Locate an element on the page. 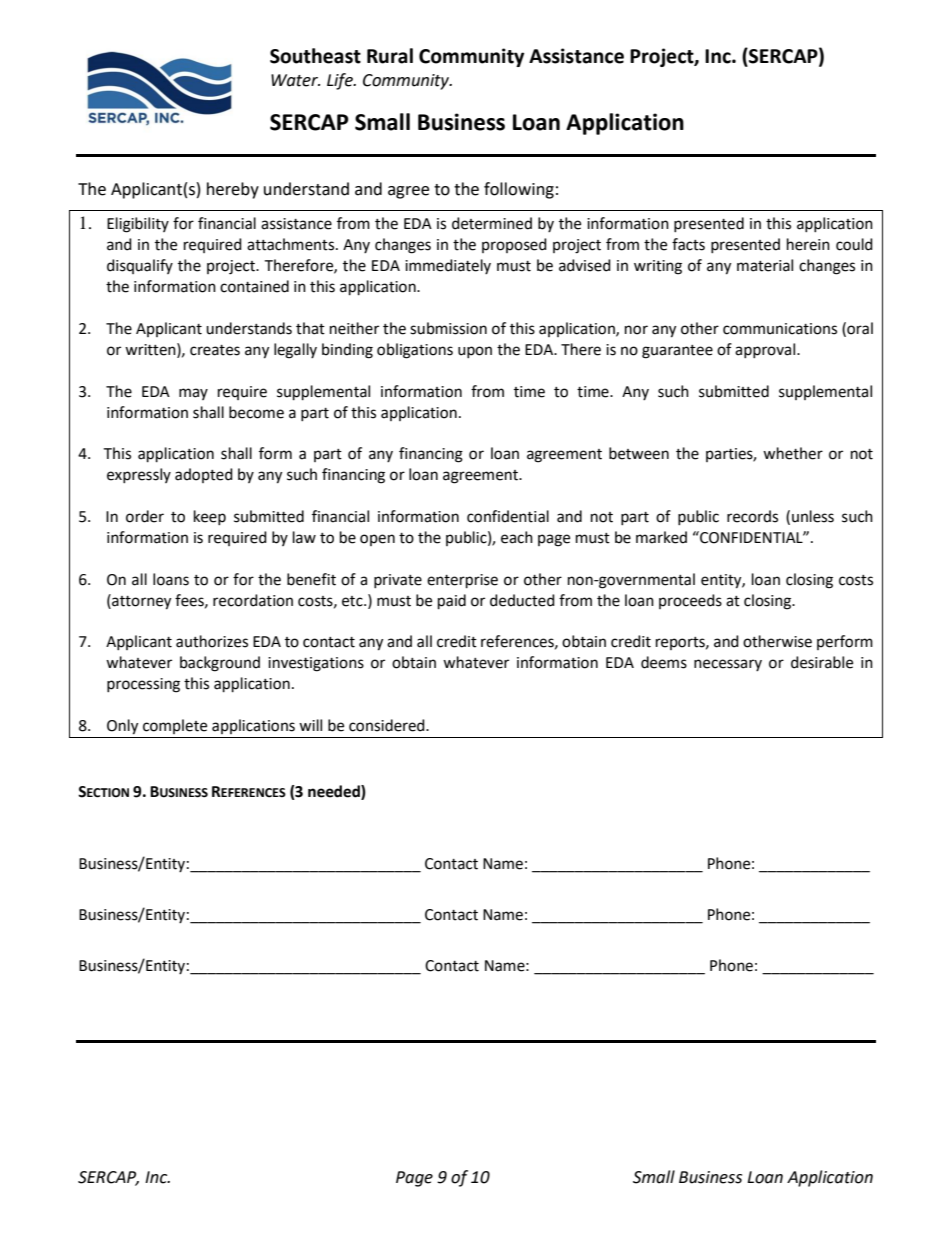 The width and height of the page is (952, 1233). each is located at coordinates (517, 537).
